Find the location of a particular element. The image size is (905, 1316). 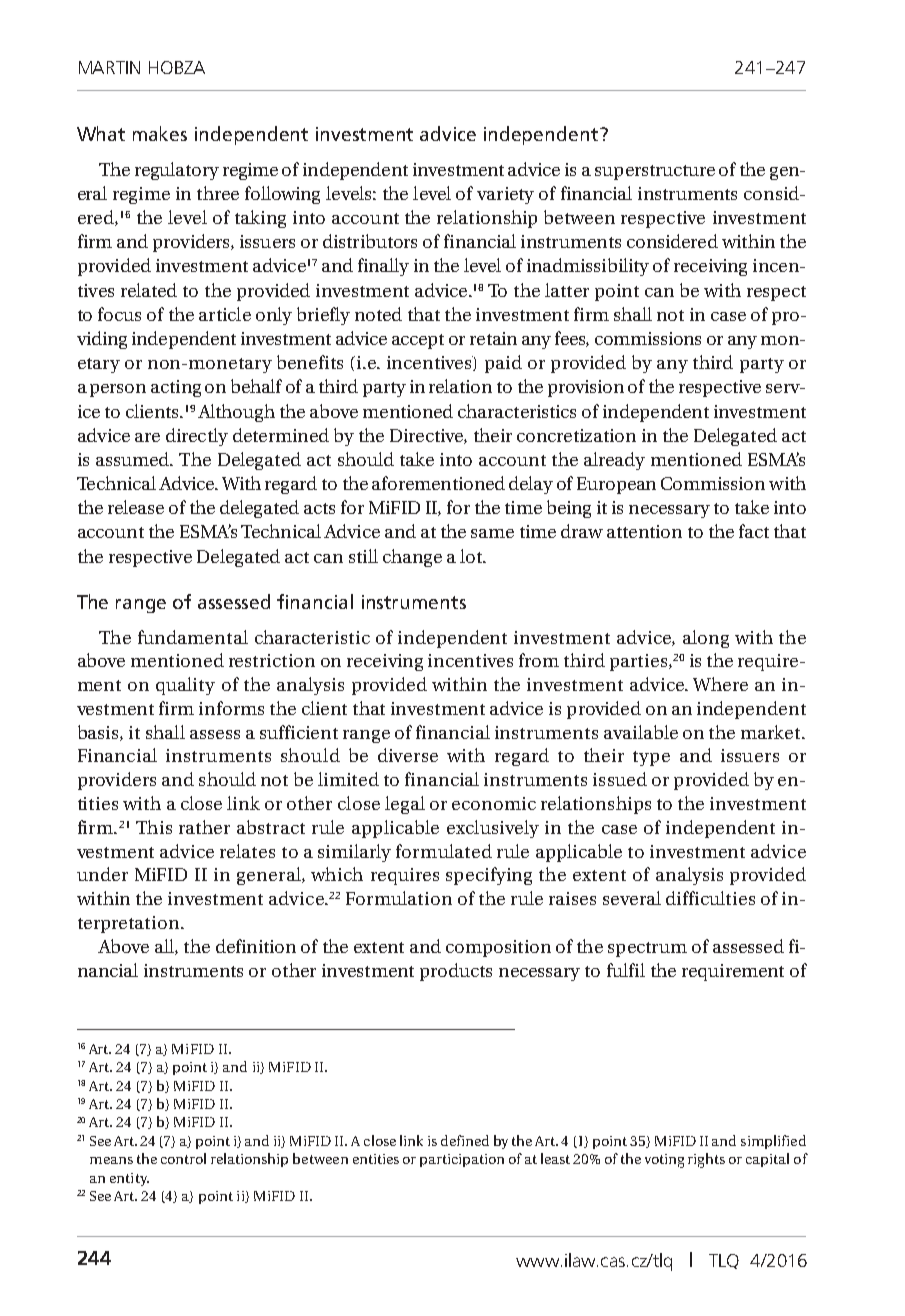

directly is located at coordinates (197, 437).
